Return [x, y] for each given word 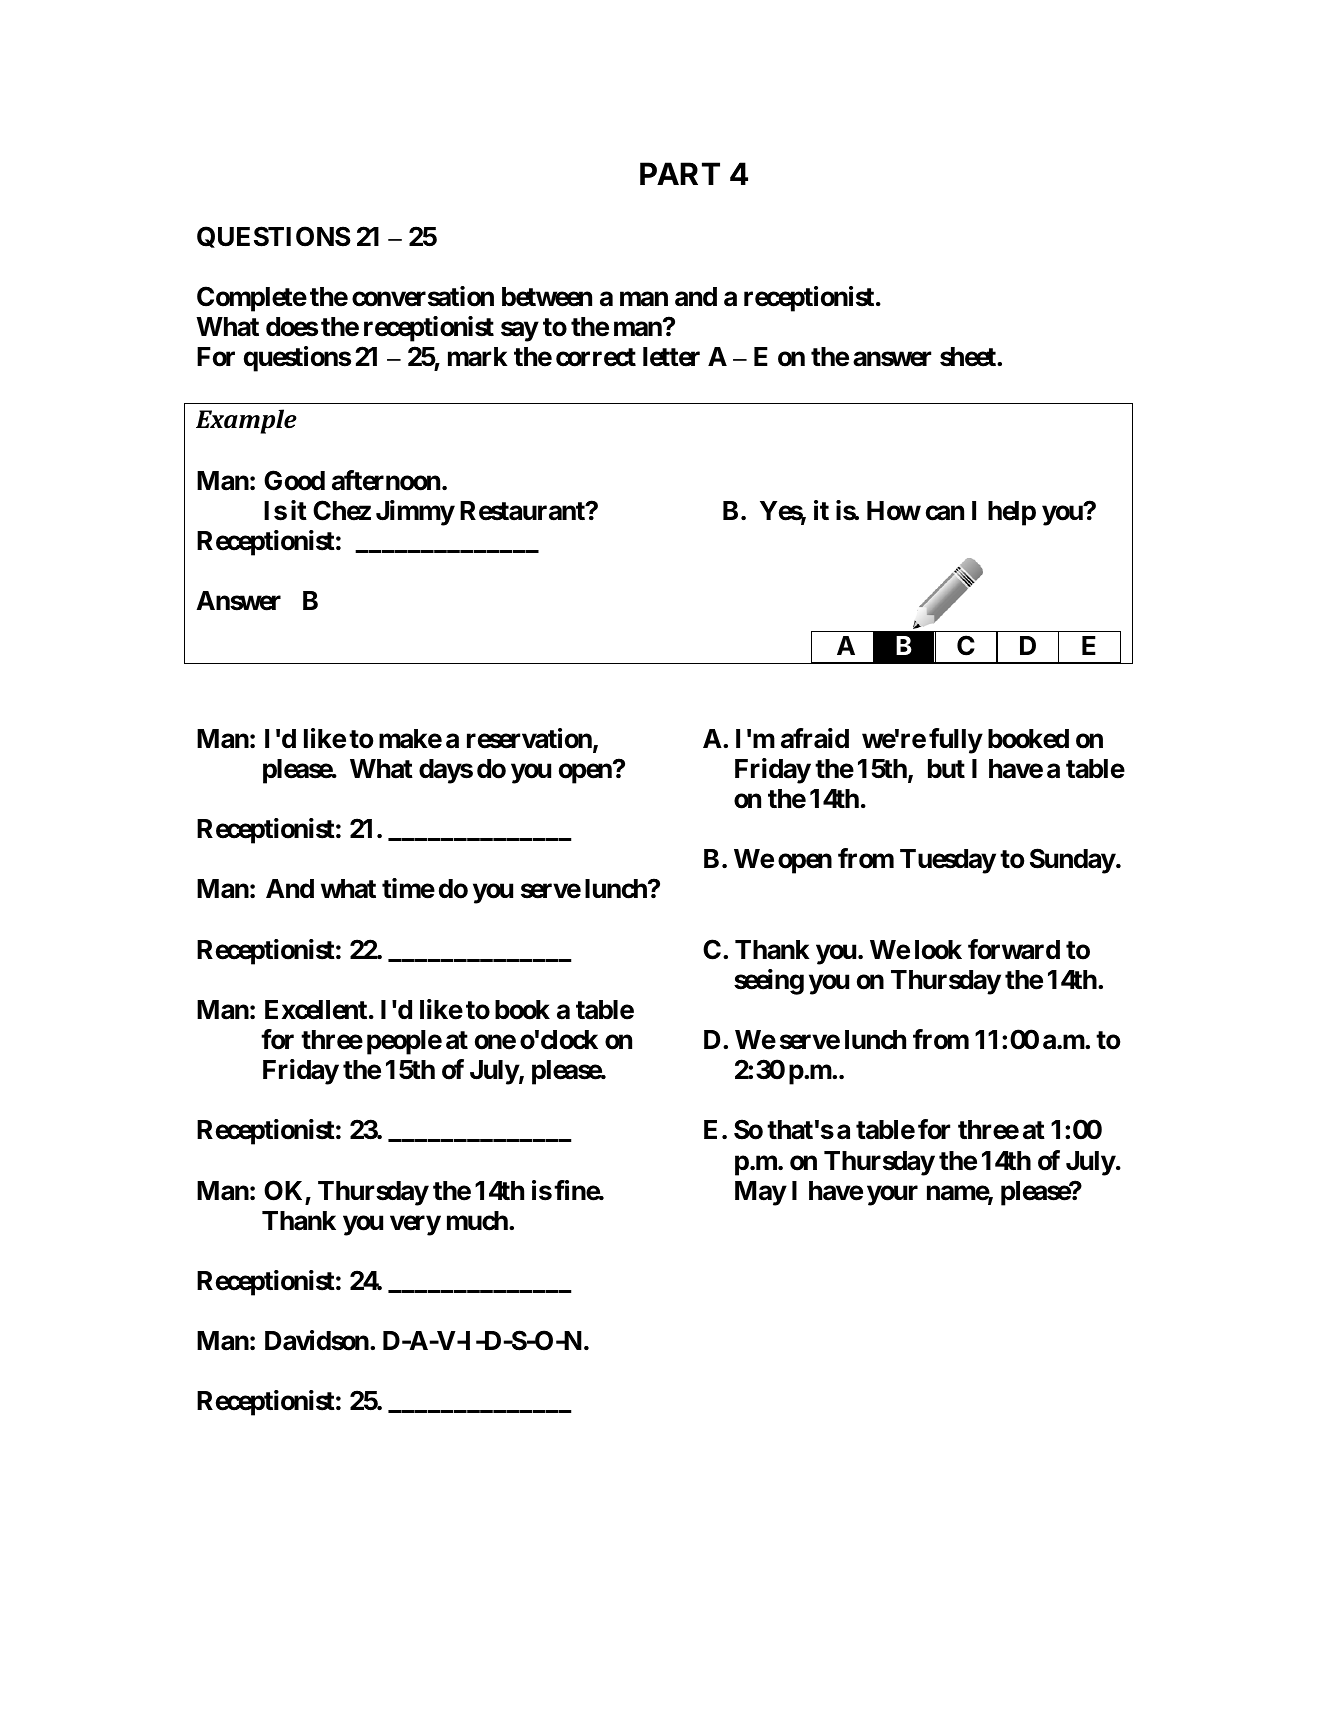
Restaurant [523, 511]
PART [680, 173]
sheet [969, 357]
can [945, 513]
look [938, 950]
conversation [423, 296]
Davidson [317, 1340]
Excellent [316, 1010]
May [760, 1193]
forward [1014, 949]
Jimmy [415, 513]
